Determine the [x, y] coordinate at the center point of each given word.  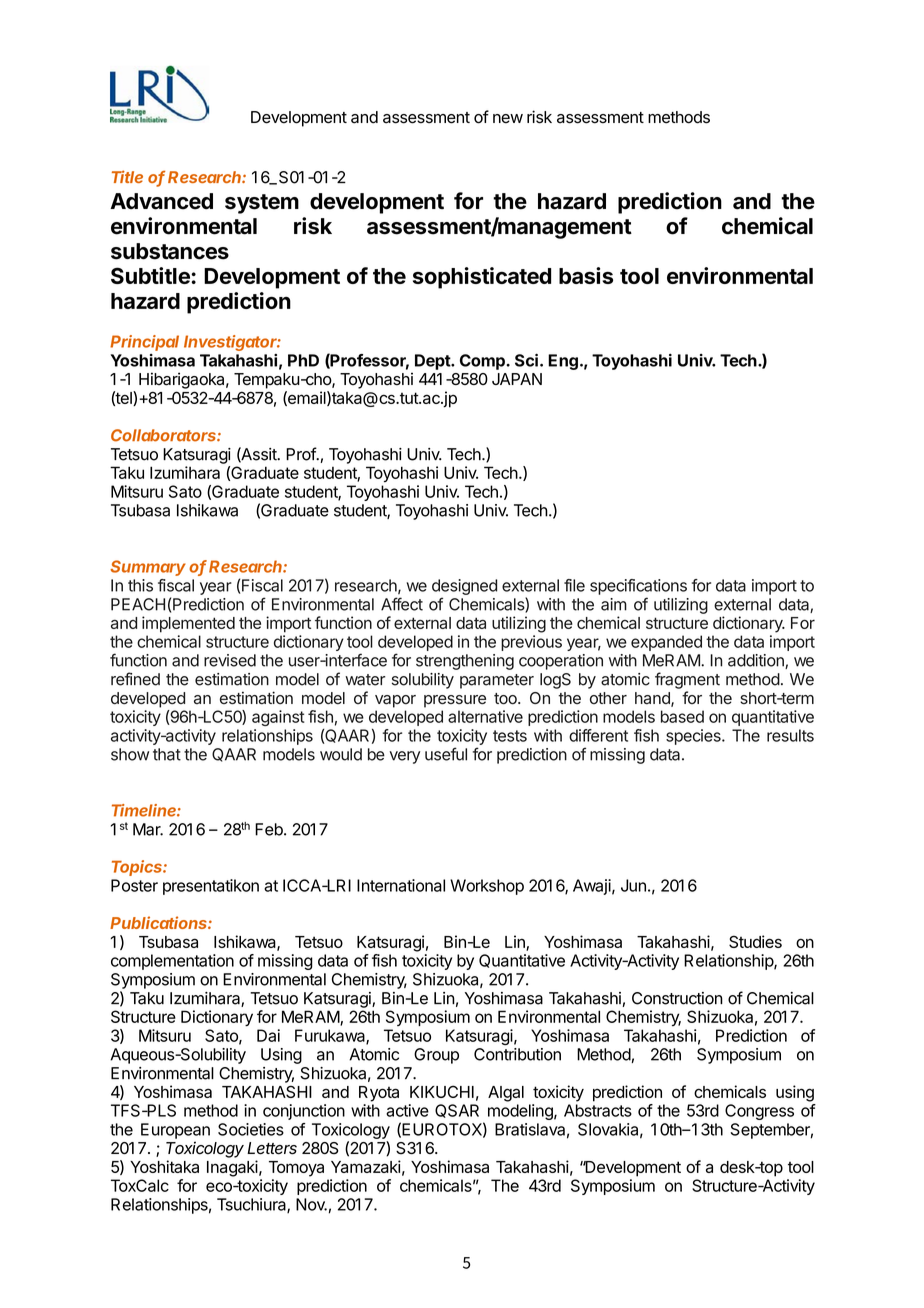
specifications [638, 587]
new [508, 119]
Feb [270, 829]
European [175, 1131]
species [694, 737]
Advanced [161, 201]
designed [464, 587]
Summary [148, 568]
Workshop [487, 887]
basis [586, 275]
